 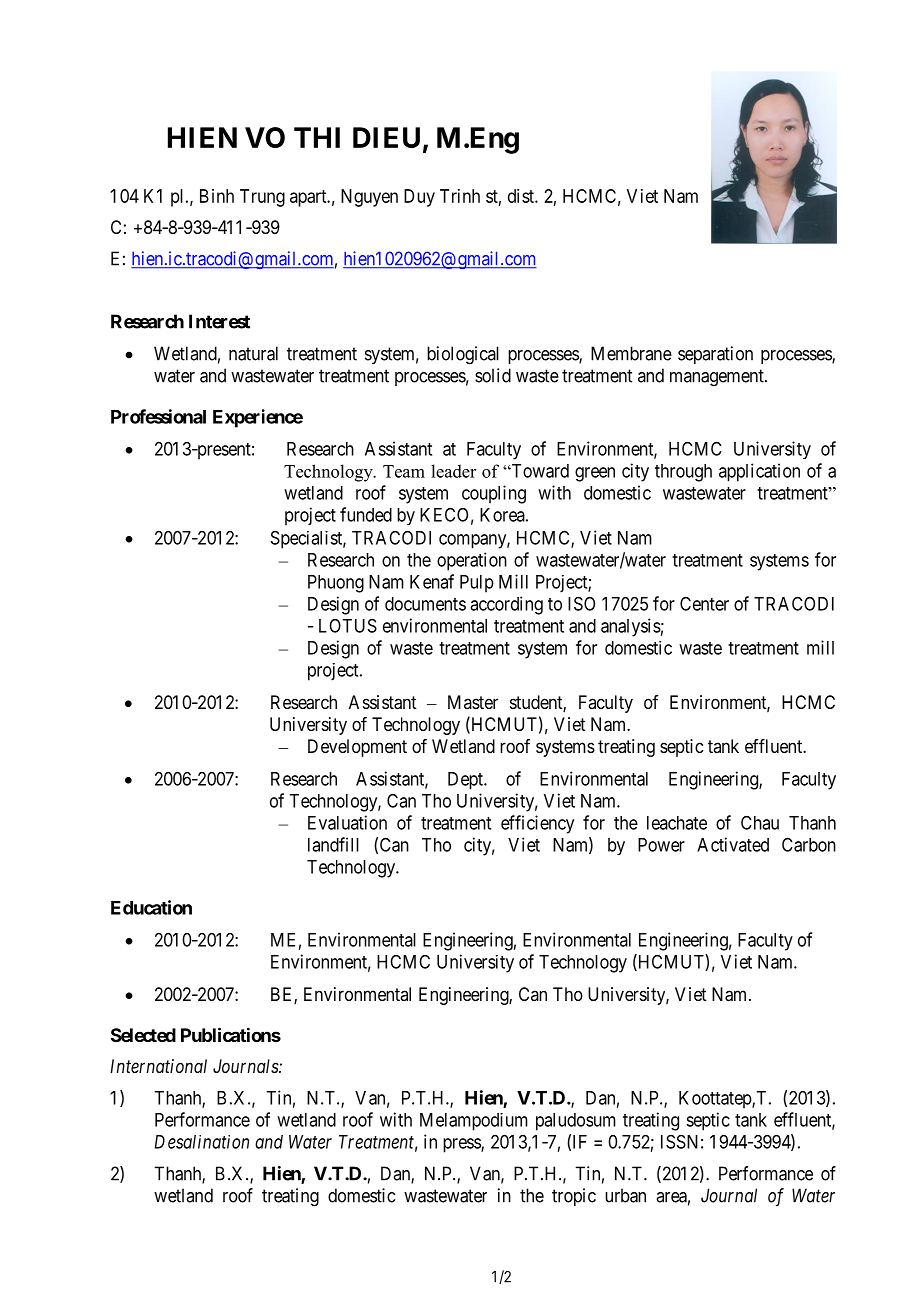 What do you see at coordinates (522, 196) in the screenshot?
I see `dist` at bounding box center [522, 196].
